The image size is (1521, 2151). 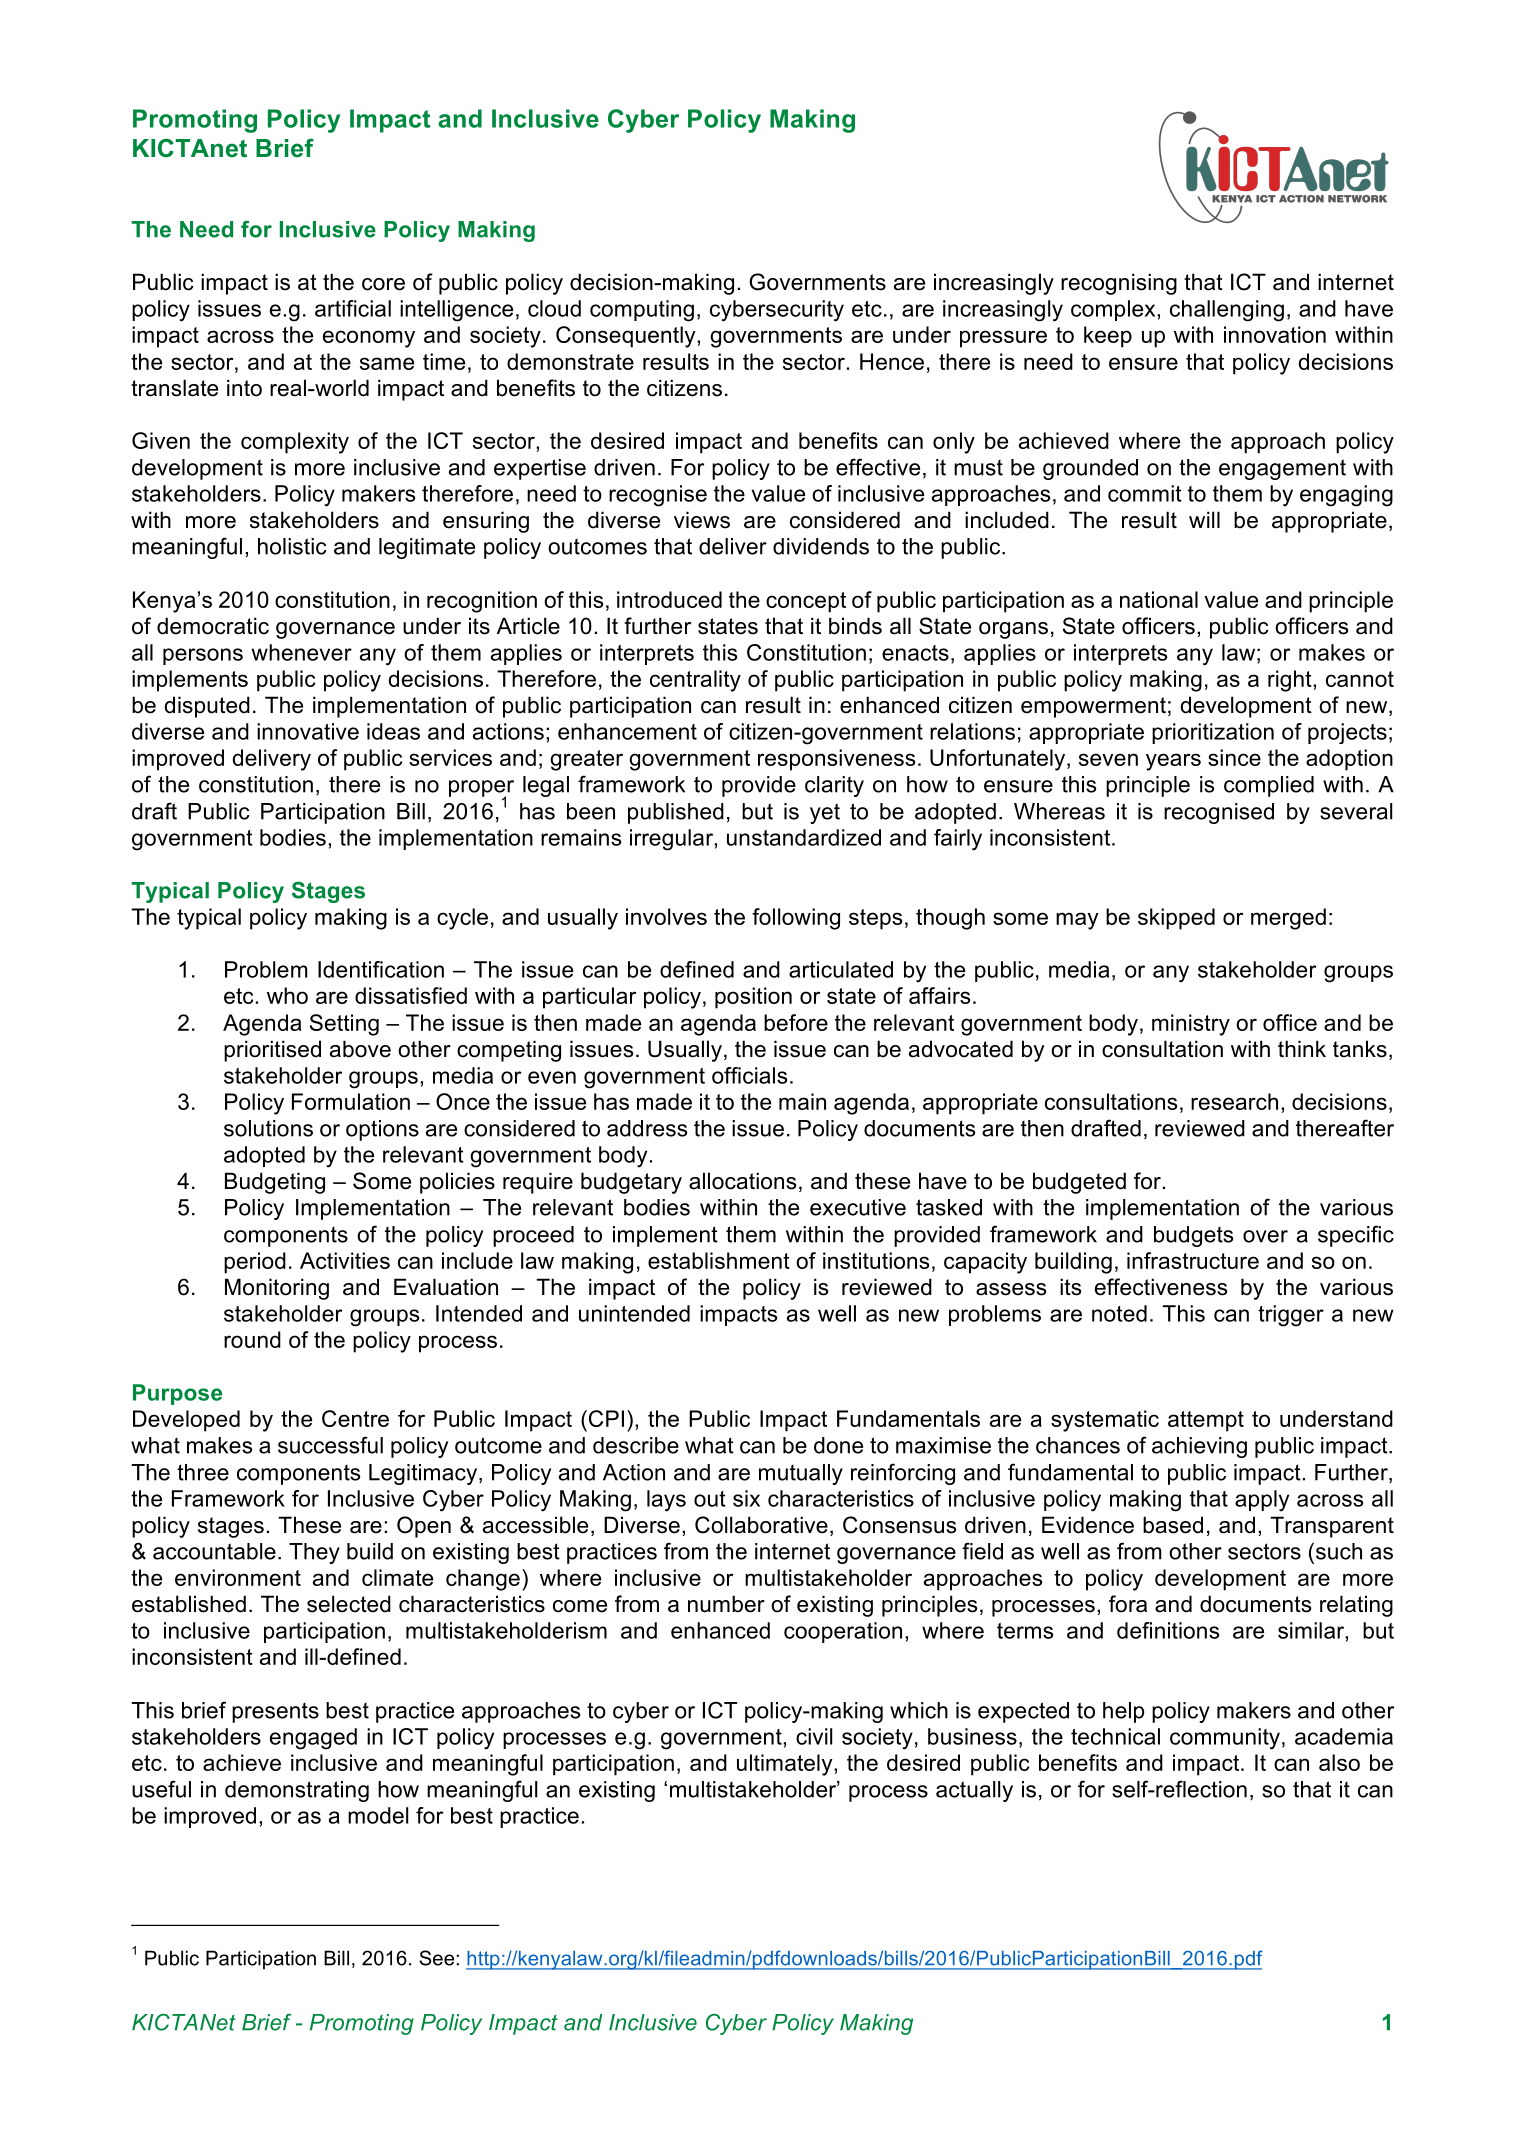 What do you see at coordinates (642, 311) in the image?
I see `computing` at bounding box center [642, 311].
